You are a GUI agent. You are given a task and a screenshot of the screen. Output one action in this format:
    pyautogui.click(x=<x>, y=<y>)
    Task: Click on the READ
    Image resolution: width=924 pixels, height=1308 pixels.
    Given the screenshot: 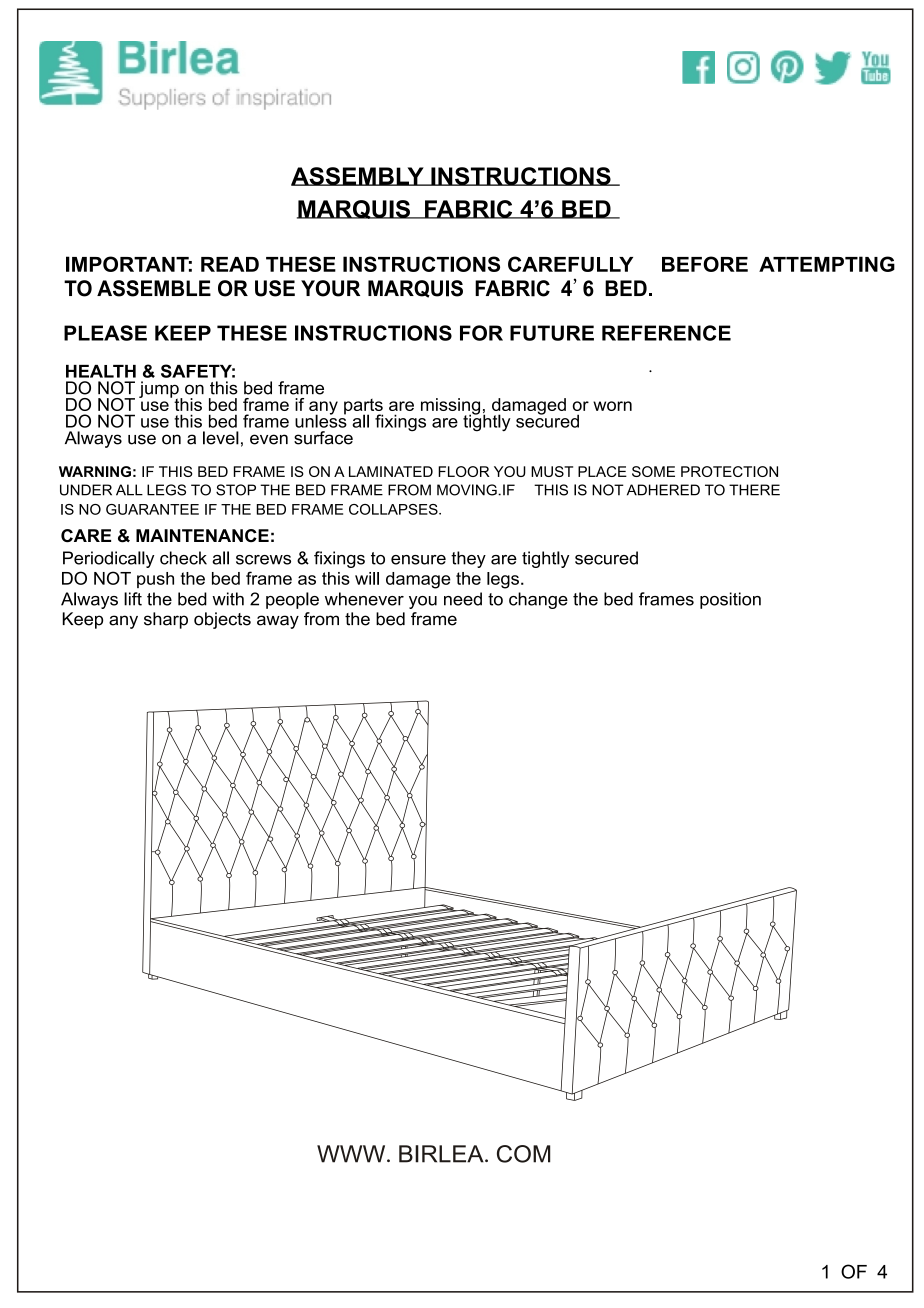 What is the action you would take?
    pyautogui.click(x=230, y=264)
